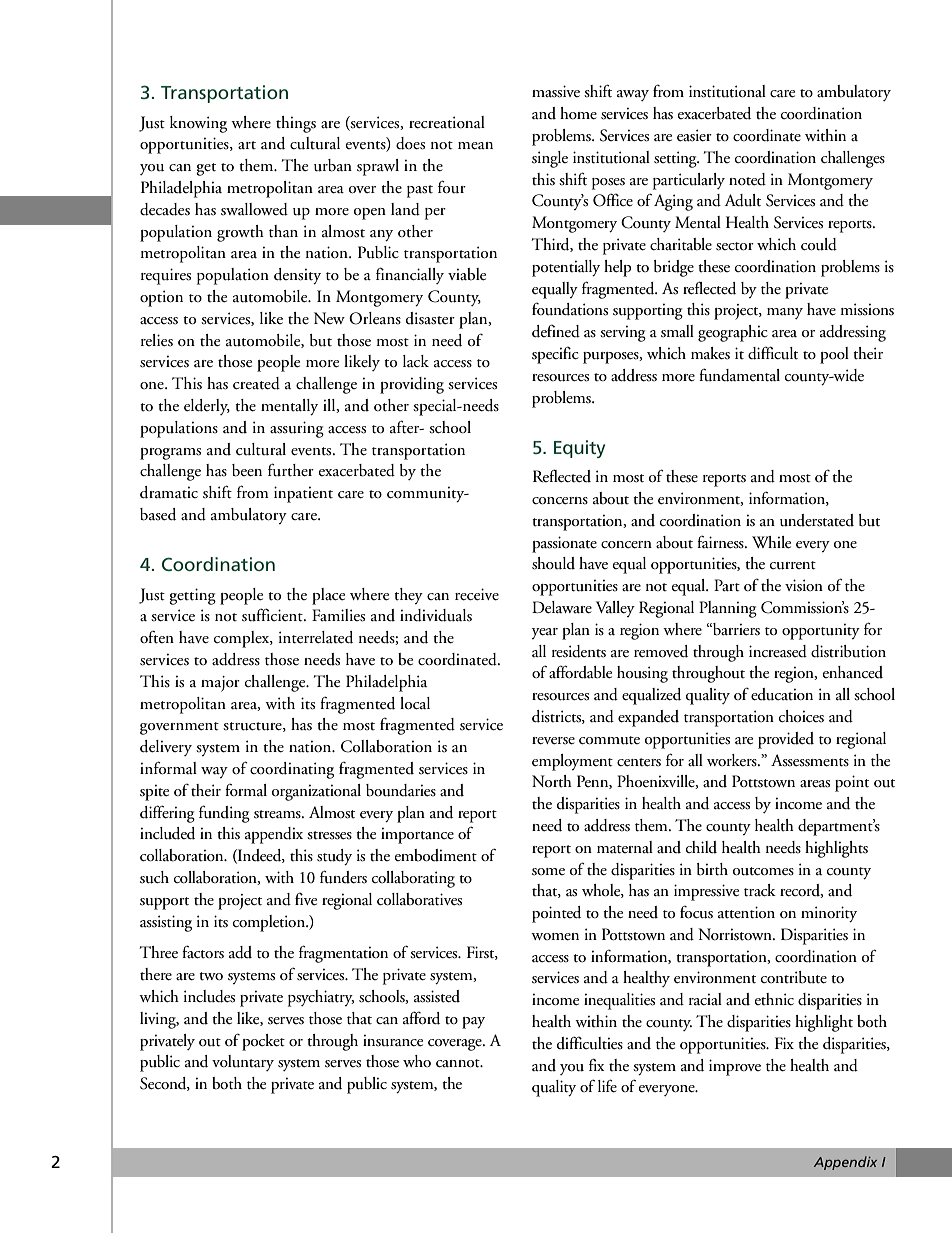 Image resolution: width=952 pixels, height=1233 pixels. What do you see at coordinates (192, 596) in the image?
I see `getting` at bounding box center [192, 596].
